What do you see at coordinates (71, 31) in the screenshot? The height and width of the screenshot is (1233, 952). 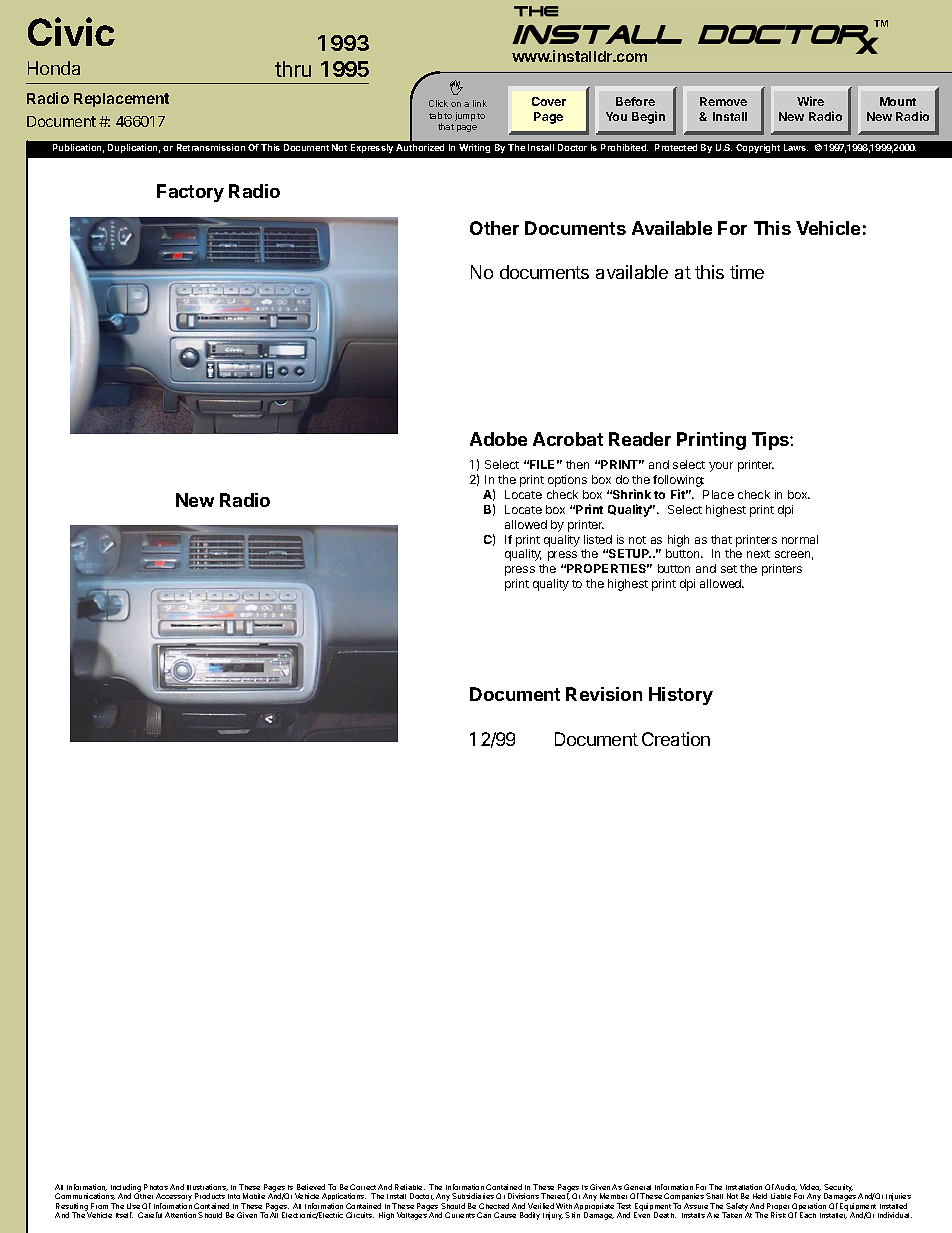 I see `Civic` at bounding box center [71, 31].
